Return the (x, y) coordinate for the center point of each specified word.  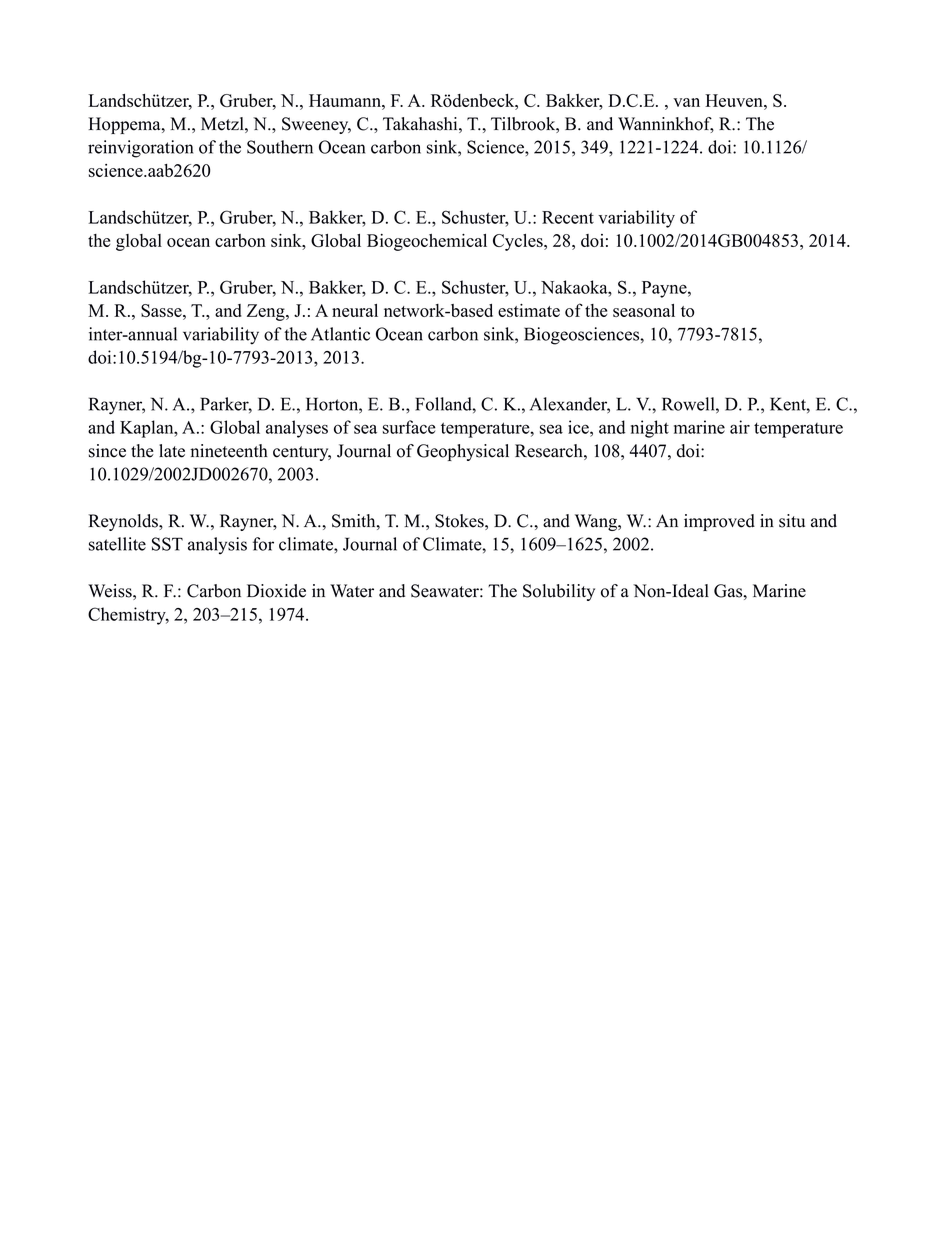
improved (719, 522)
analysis (217, 546)
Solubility (559, 592)
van (686, 102)
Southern (280, 147)
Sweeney (316, 125)
